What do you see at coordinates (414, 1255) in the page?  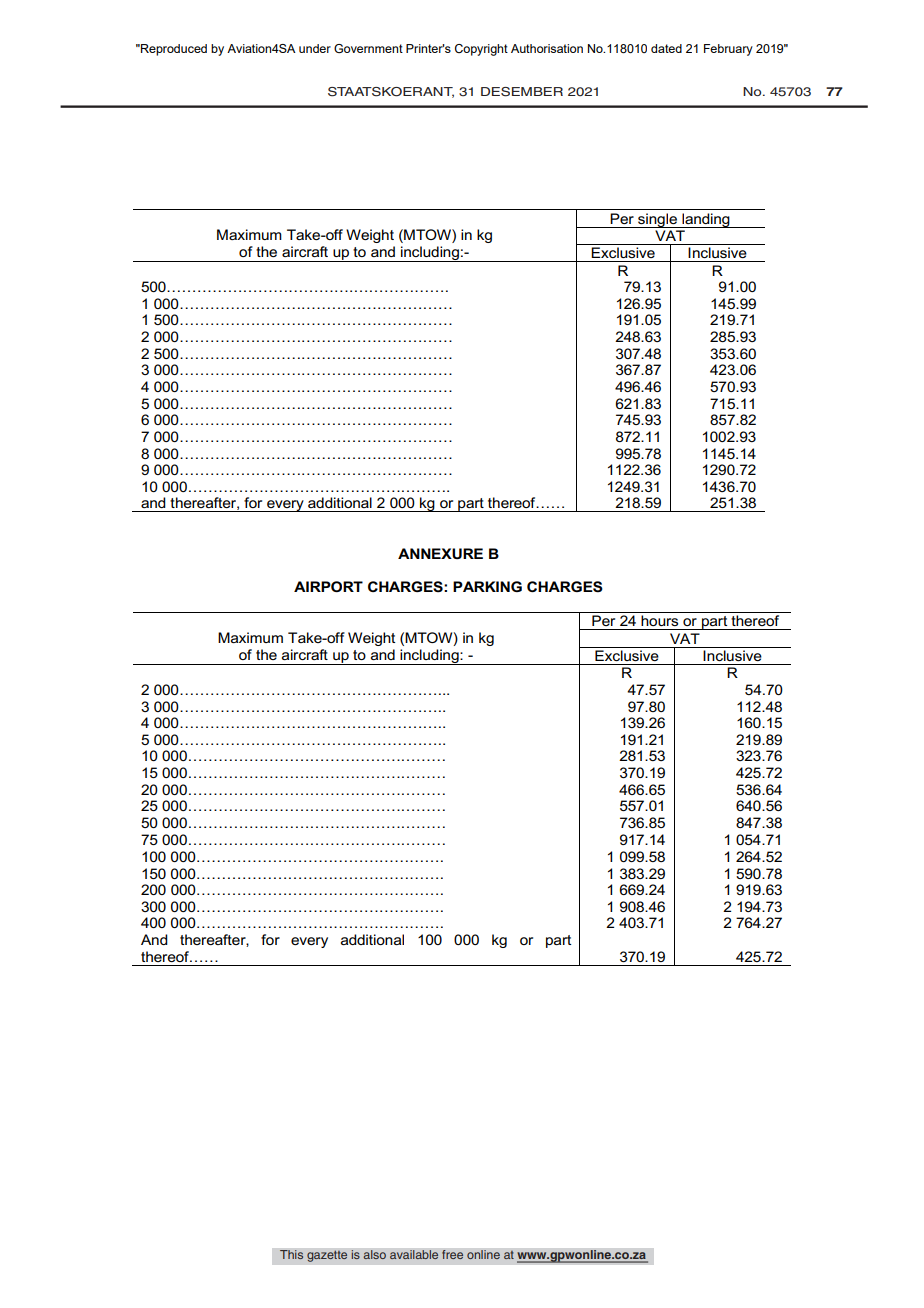 I see `available` at bounding box center [414, 1255].
